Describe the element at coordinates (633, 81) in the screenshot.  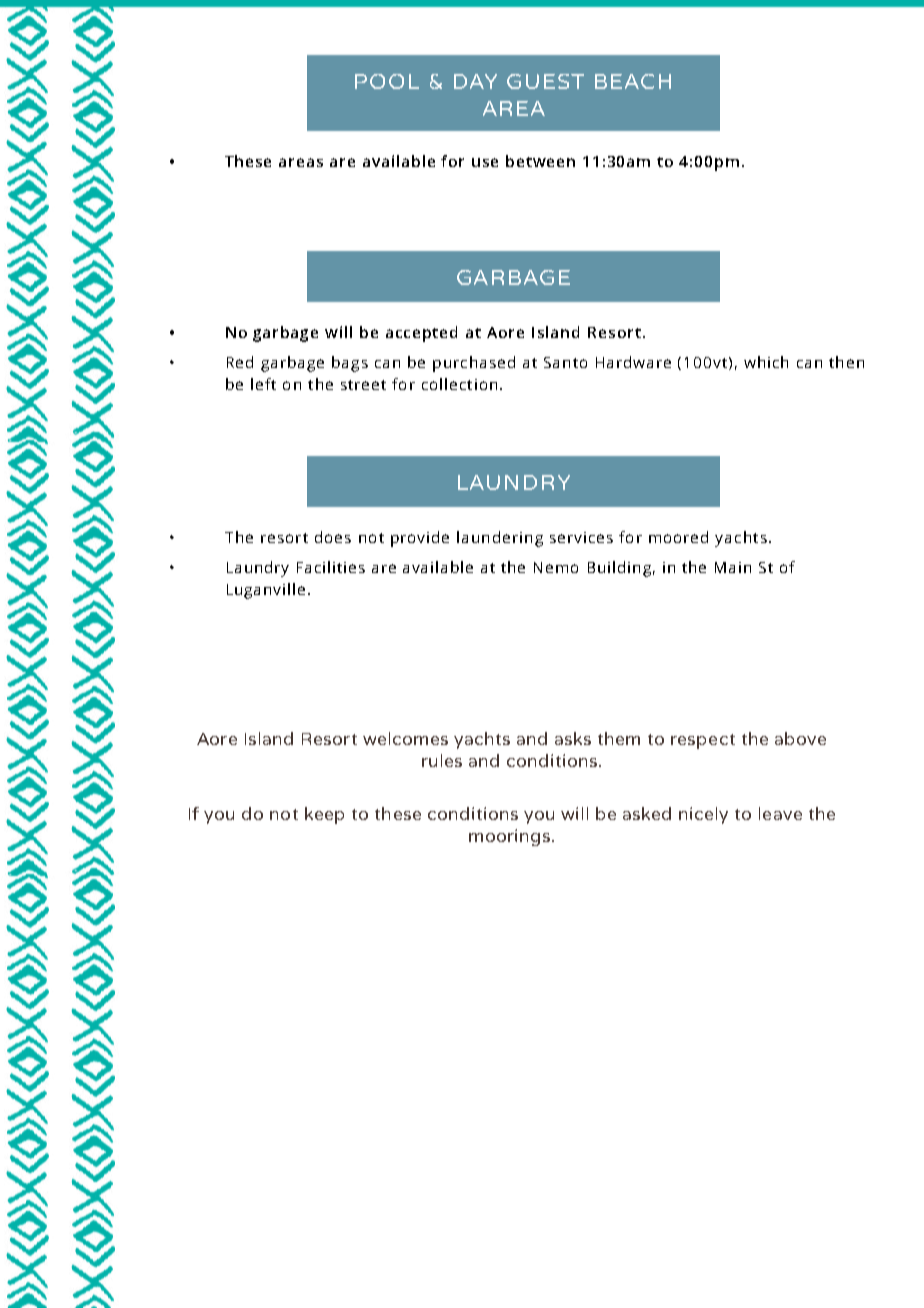
I see `BEACH` at that location.
